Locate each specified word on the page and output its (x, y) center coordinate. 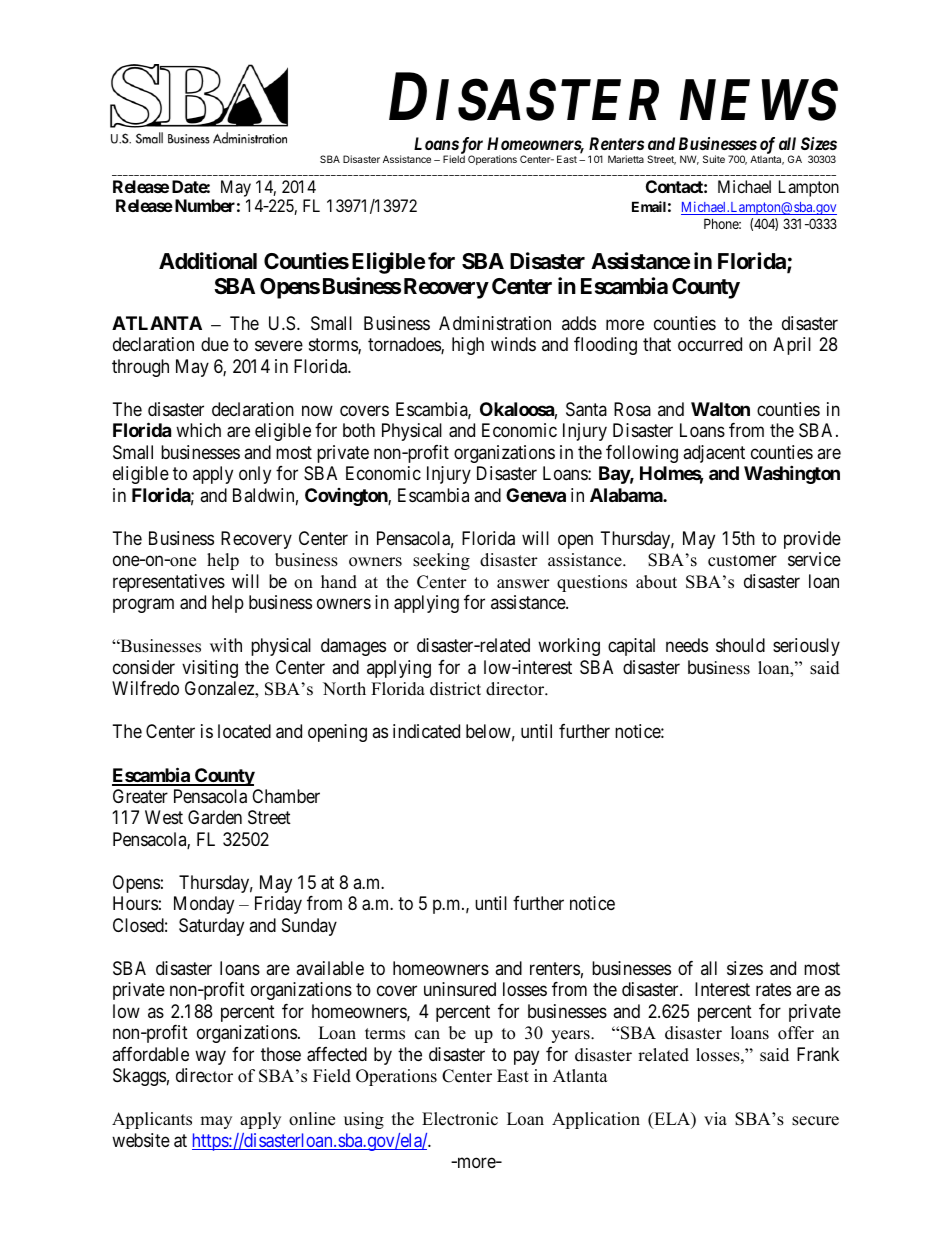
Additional (208, 261)
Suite (714, 159)
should (740, 645)
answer (523, 584)
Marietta (626, 159)
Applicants (152, 1120)
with (226, 645)
